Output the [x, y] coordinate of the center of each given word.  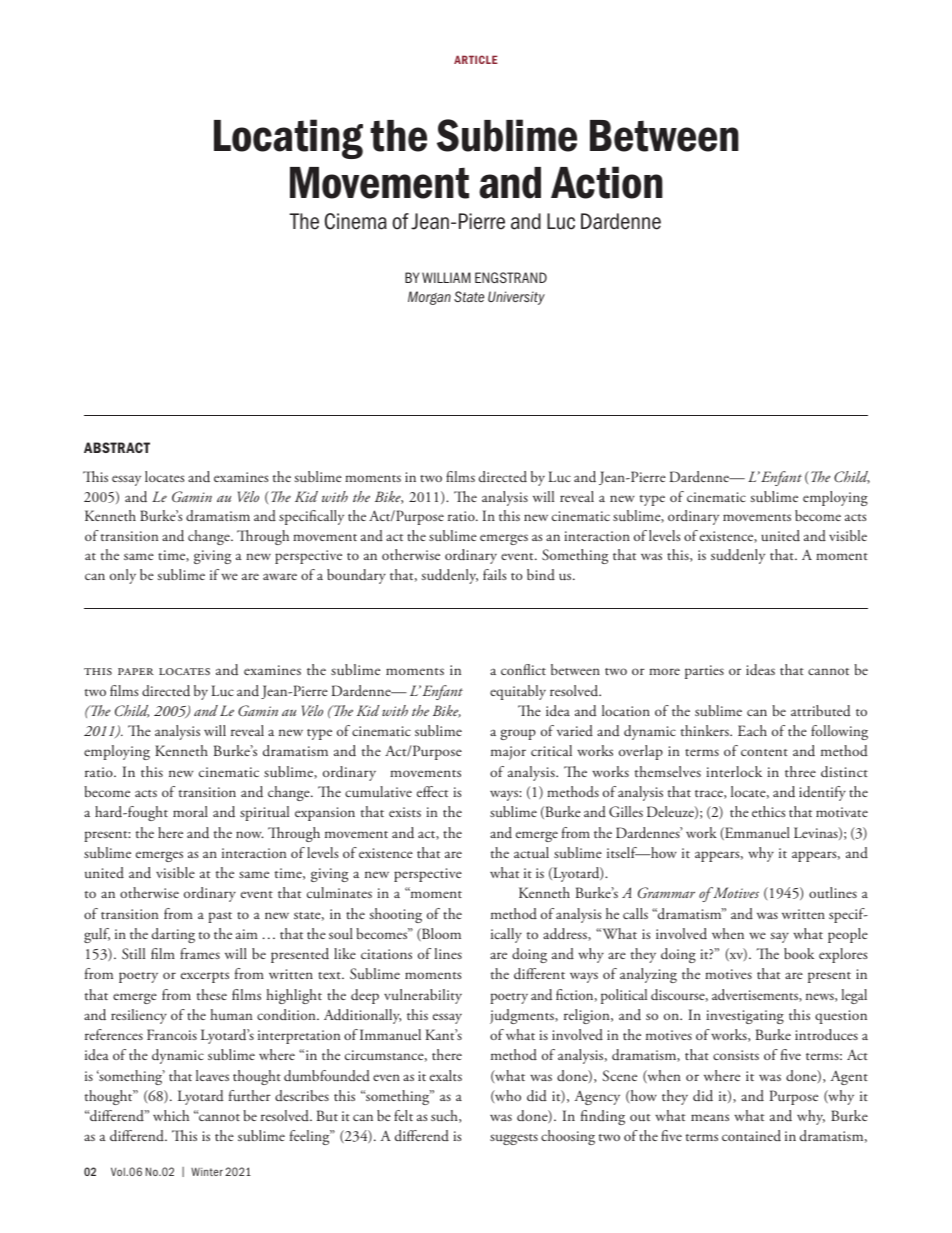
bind [541, 574]
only [123, 576]
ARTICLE [476, 59]
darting [173, 935]
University [516, 298]
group [518, 734]
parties [704, 672]
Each [752, 730]
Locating [288, 139]
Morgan [429, 298]
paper [136, 671]
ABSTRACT [117, 447]
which [171, 1115]
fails [495, 574]
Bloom [440, 934]
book [799, 953]
